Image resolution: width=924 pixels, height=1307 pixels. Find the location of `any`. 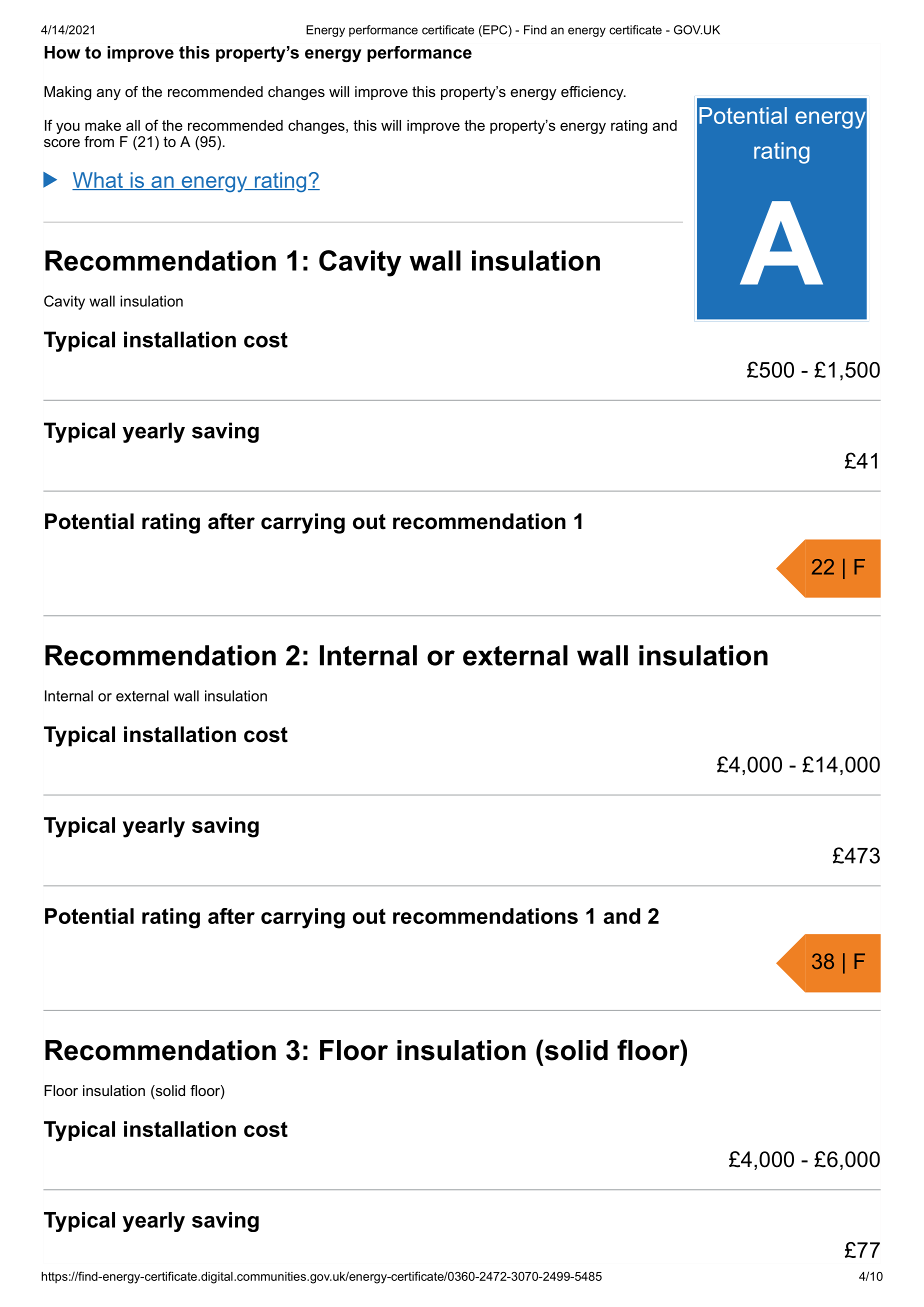

any is located at coordinates (109, 94).
